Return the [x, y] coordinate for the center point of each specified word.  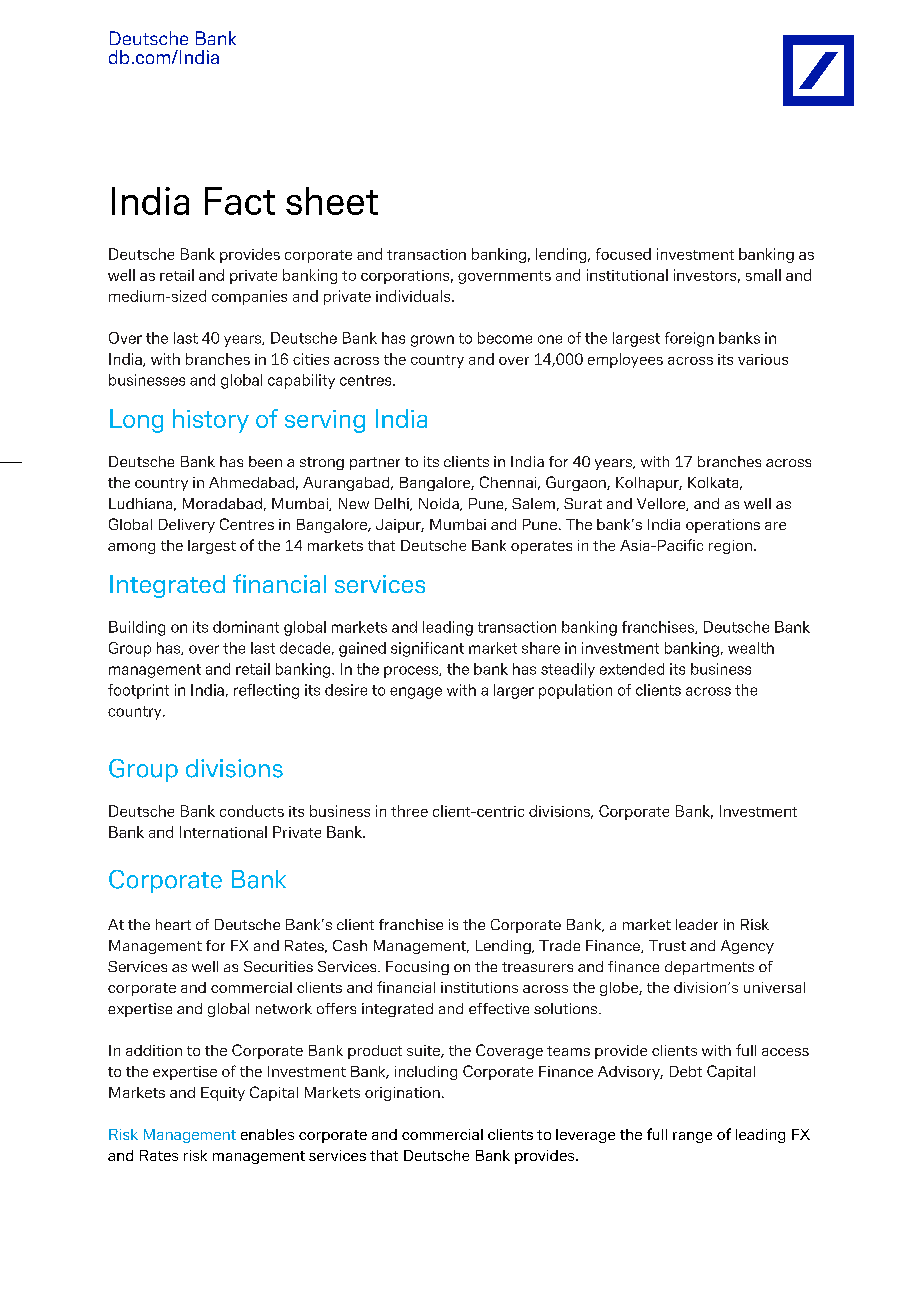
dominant [246, 627]
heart [173, 924]
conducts [252, 811]
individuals [414, 296]
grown [432, 341]
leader [697, 924]
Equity [223, 1094]
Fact [240, 201]
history [211, 421]
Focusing [417, 968]
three [409, 811]
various [763, 359]
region [730, 547]
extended [632, 669]
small [763, 275]
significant [427, 649]
